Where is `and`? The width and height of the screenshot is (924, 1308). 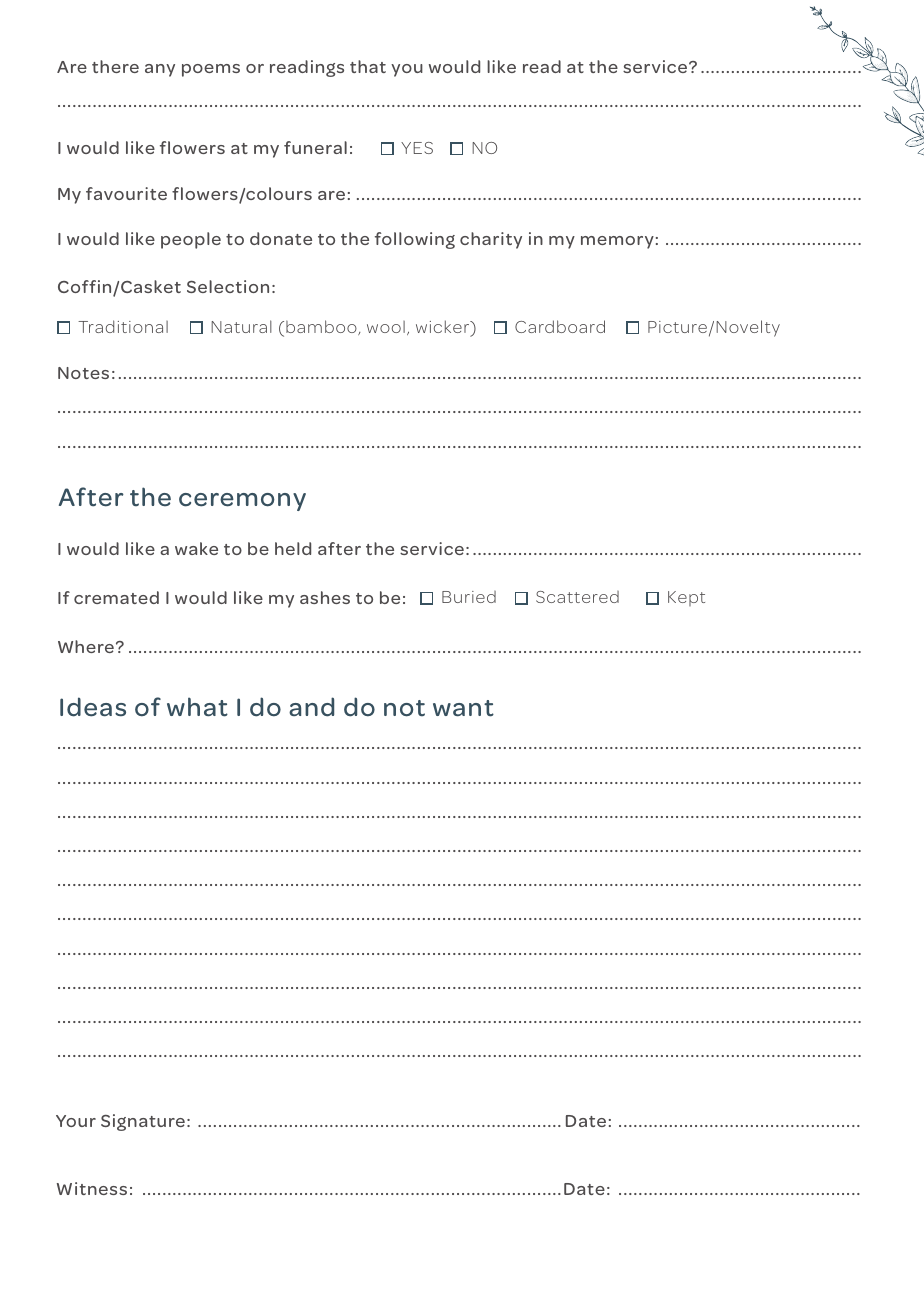
and is located at coordinates (311, 707).
